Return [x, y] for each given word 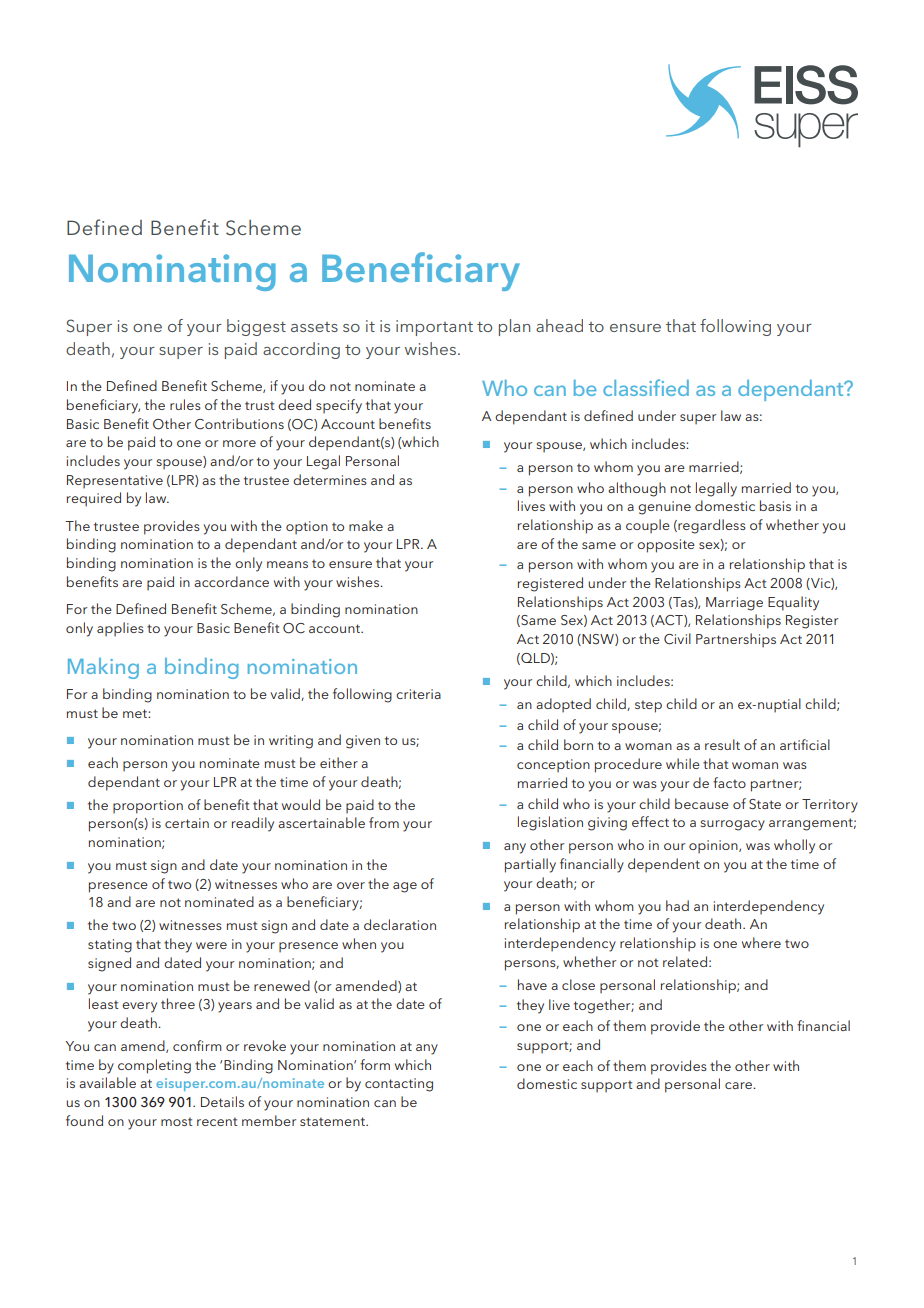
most [177, 1121]
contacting [399, 1085]
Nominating [172, 272]
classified [646, 387]
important [434, 328]
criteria [418, 694]
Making [103, 668]
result [722, 744]
